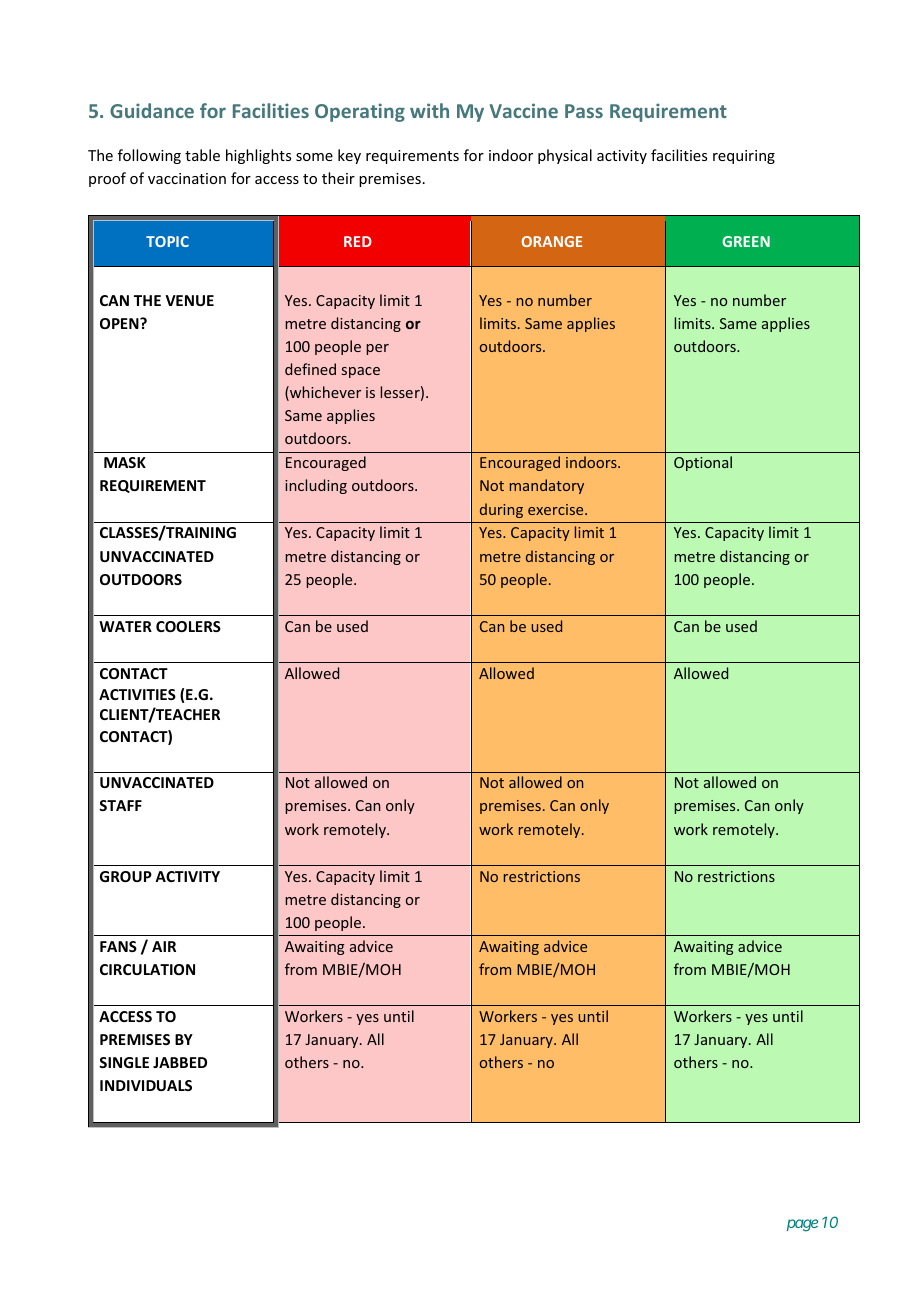  What do you see at coordinates (361, 372) in the document?
I see `space` at bounding box center [361, 372].
